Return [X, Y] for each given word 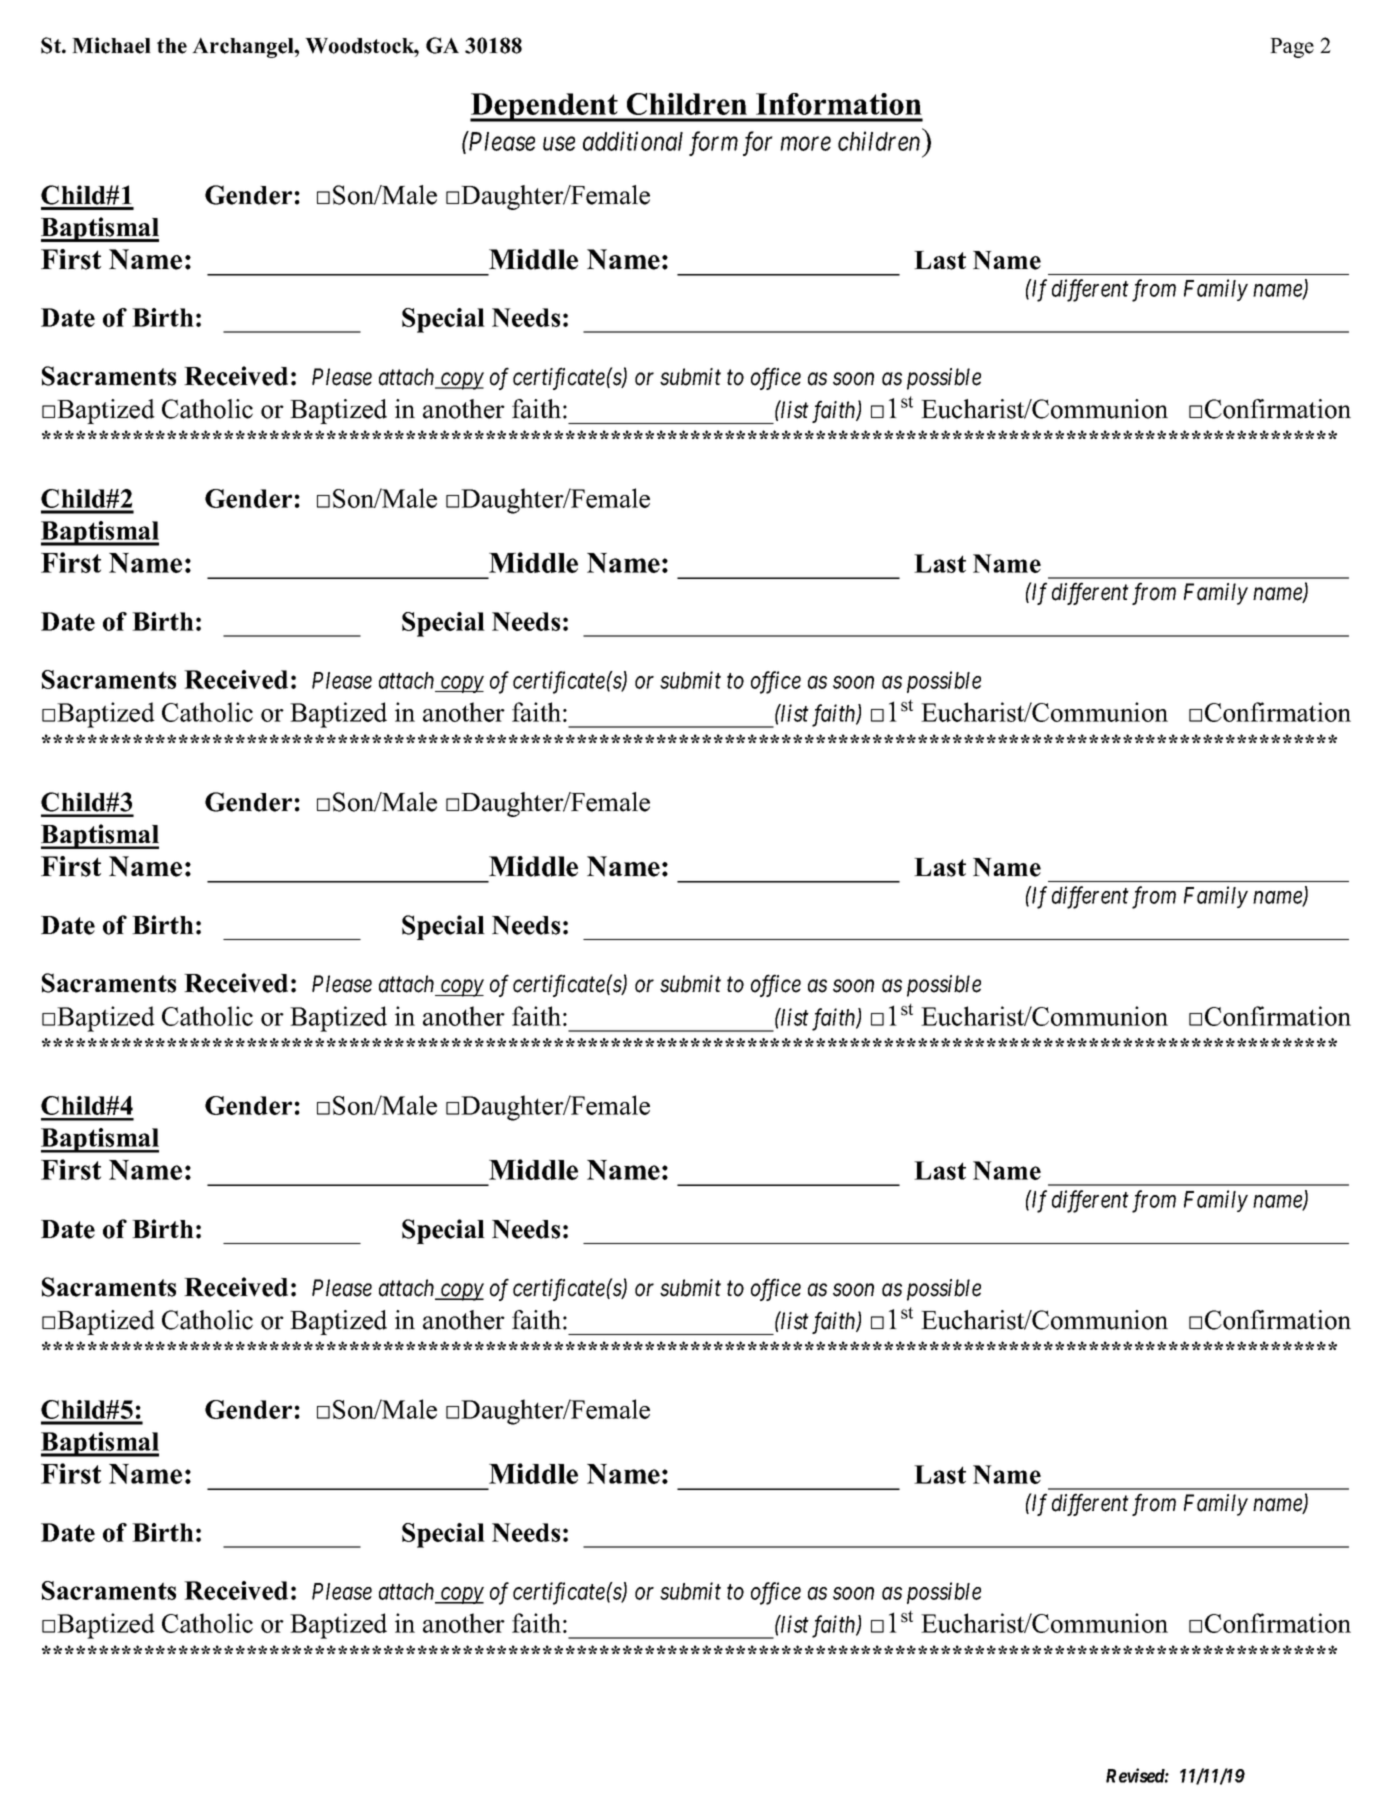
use [559, 144]
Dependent [545, 107]
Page [1292, 48]
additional [633, 141]
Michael [111, 45]
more [805, 144]
